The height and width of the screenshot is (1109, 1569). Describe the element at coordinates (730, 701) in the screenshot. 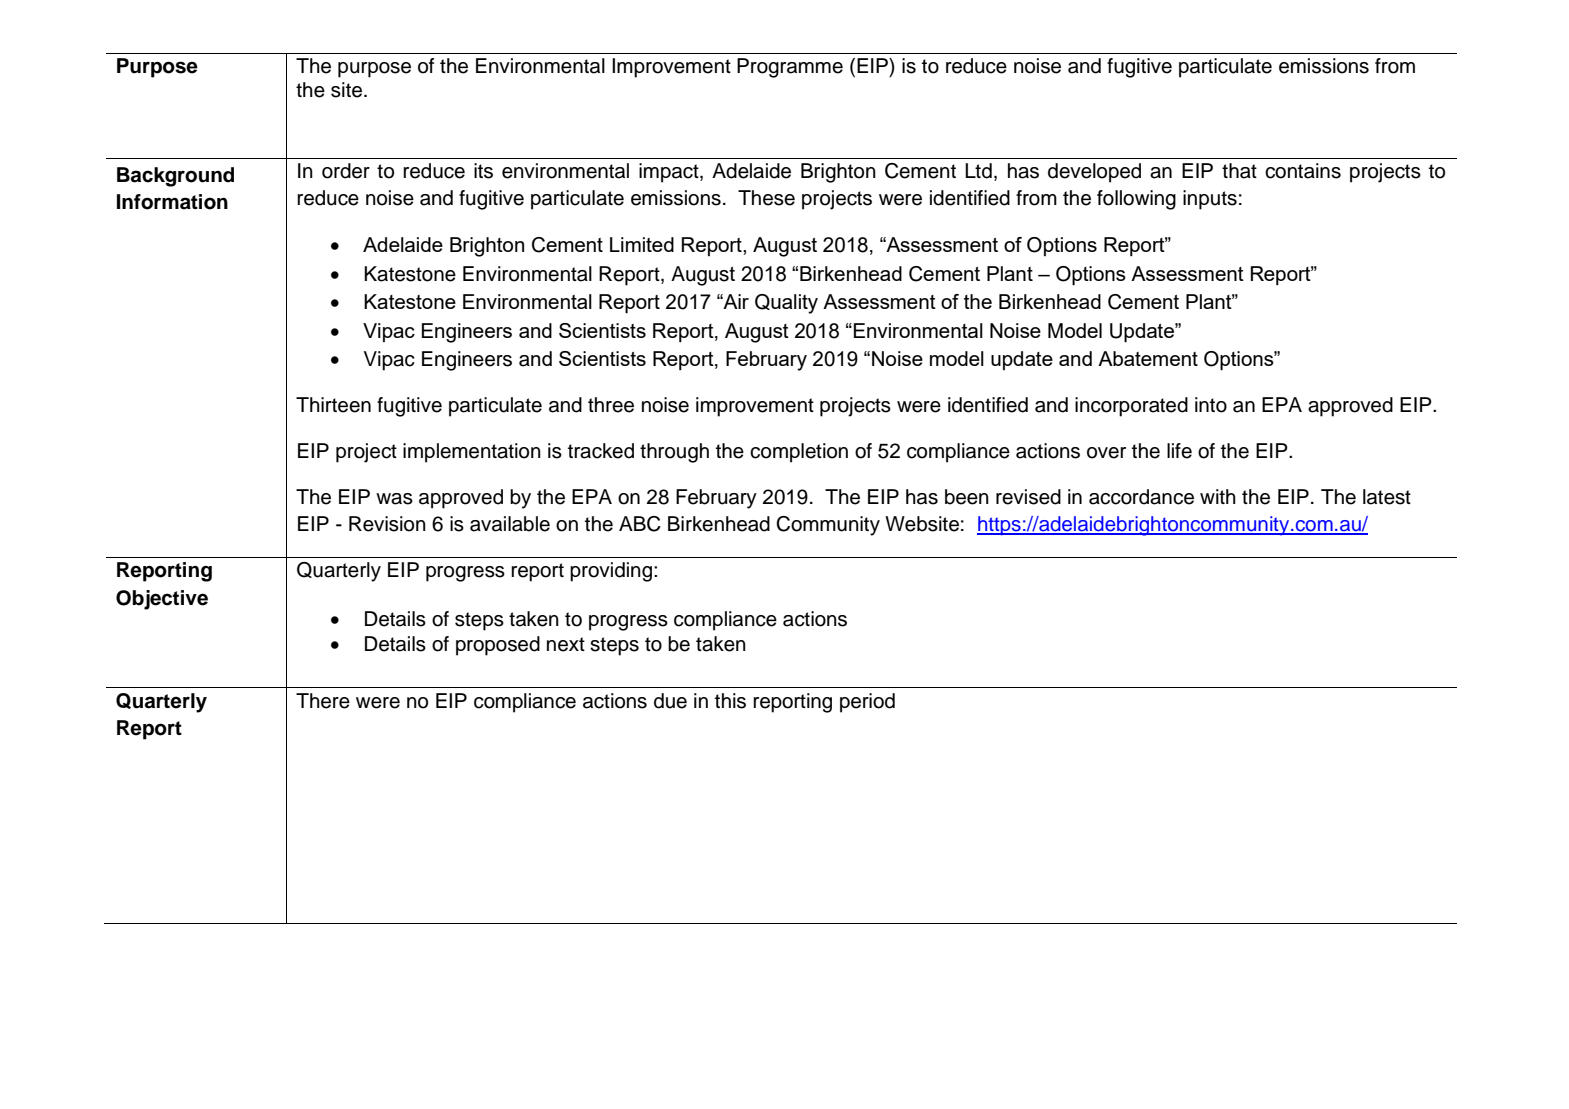

I see `this` at that location.
